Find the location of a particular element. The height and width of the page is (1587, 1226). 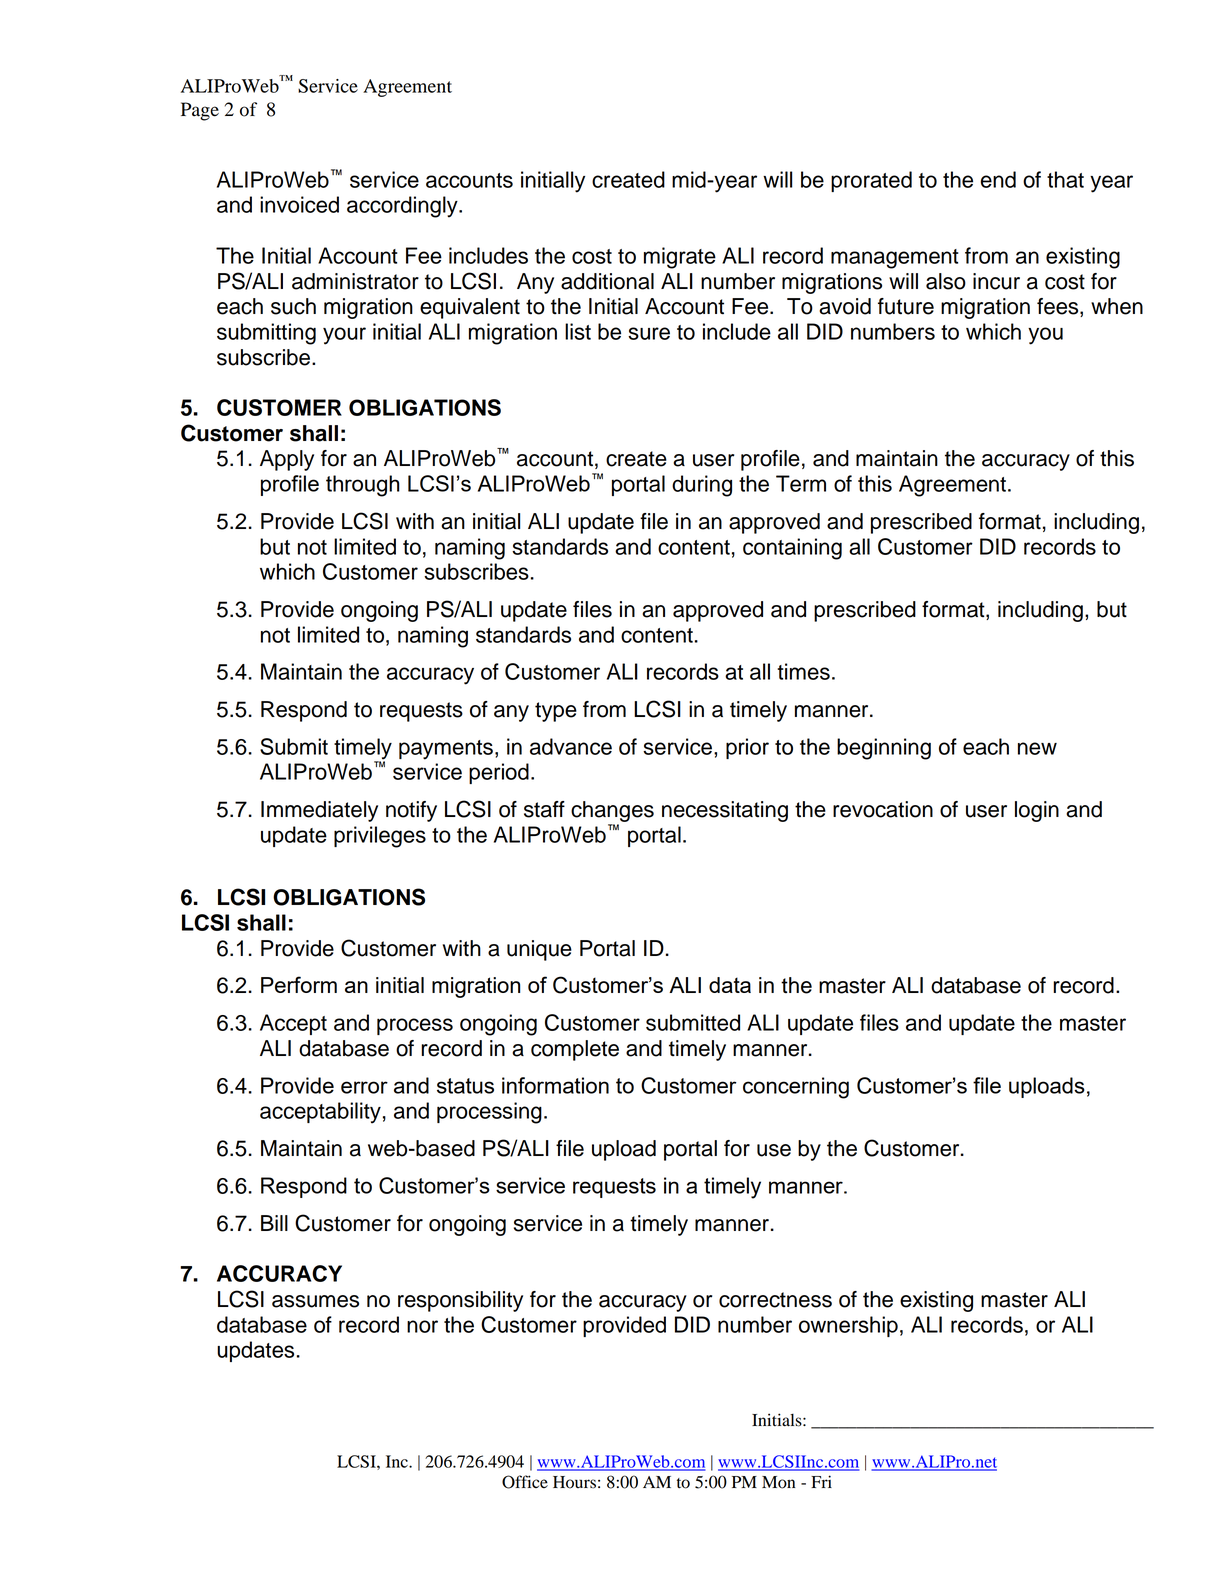

through is located at coordinates (363, 486).
